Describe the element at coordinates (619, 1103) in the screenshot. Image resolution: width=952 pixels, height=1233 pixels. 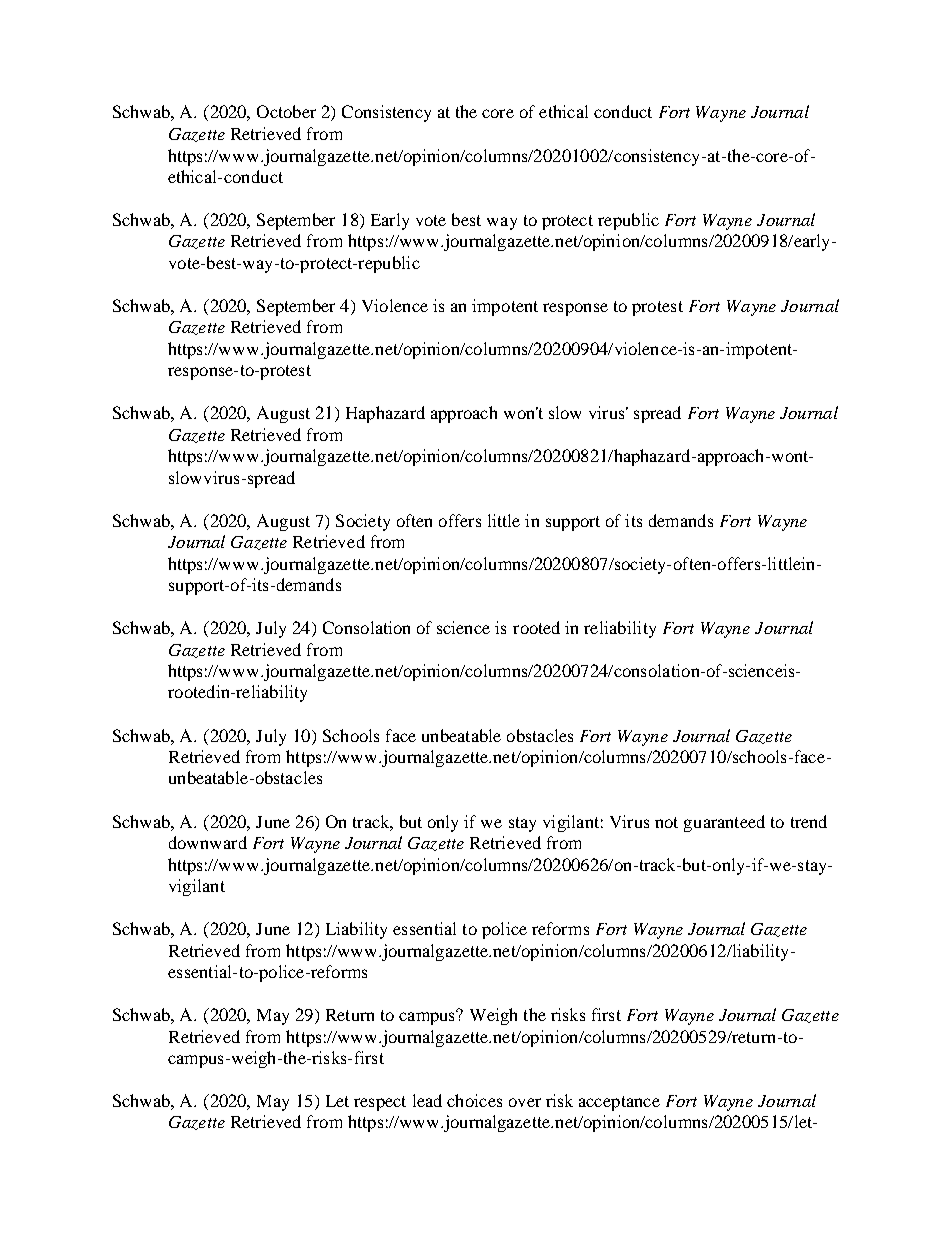
I see `acceptance` at that location.
